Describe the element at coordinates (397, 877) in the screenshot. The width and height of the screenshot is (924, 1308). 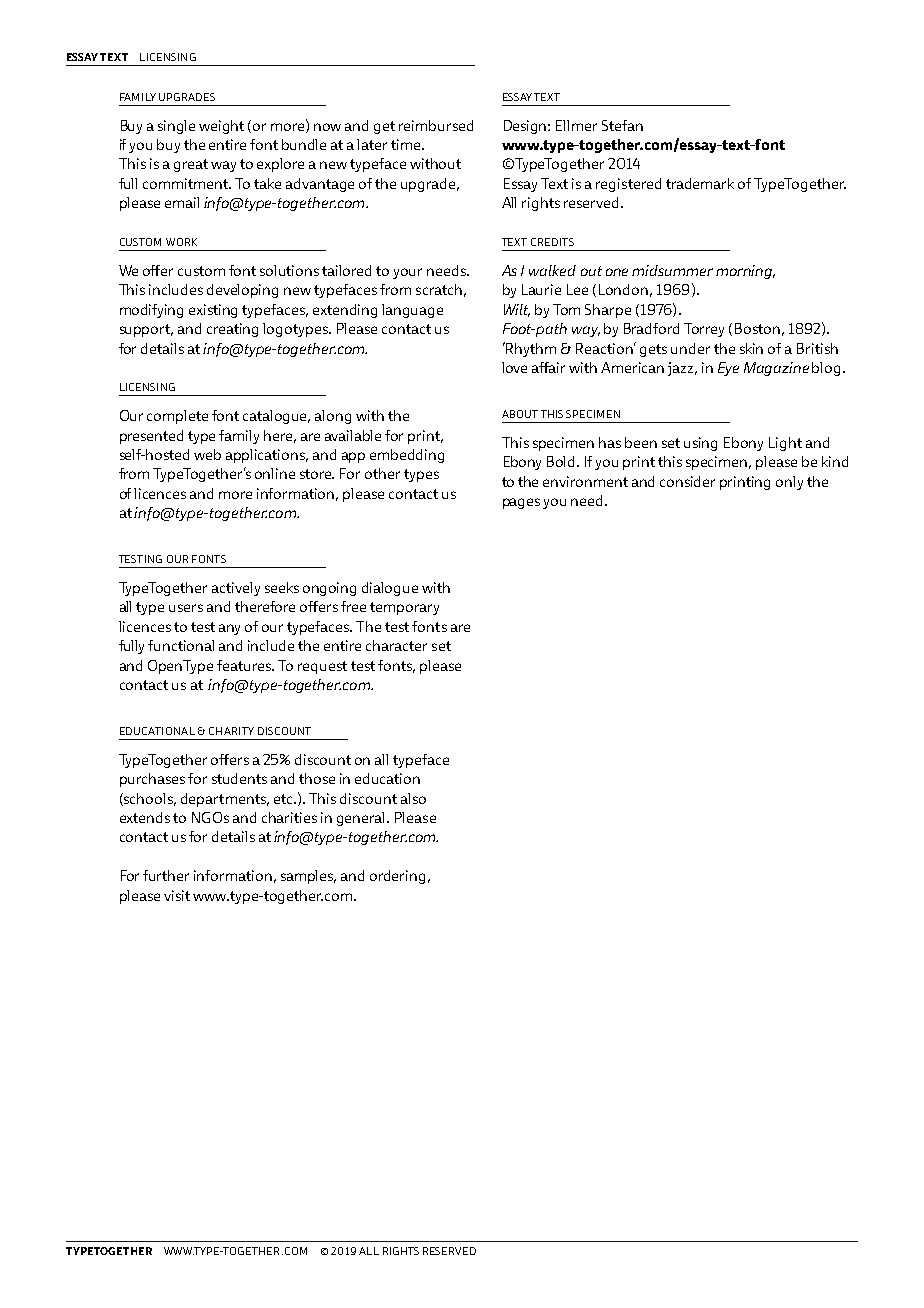
I see `ordering` at that location.
